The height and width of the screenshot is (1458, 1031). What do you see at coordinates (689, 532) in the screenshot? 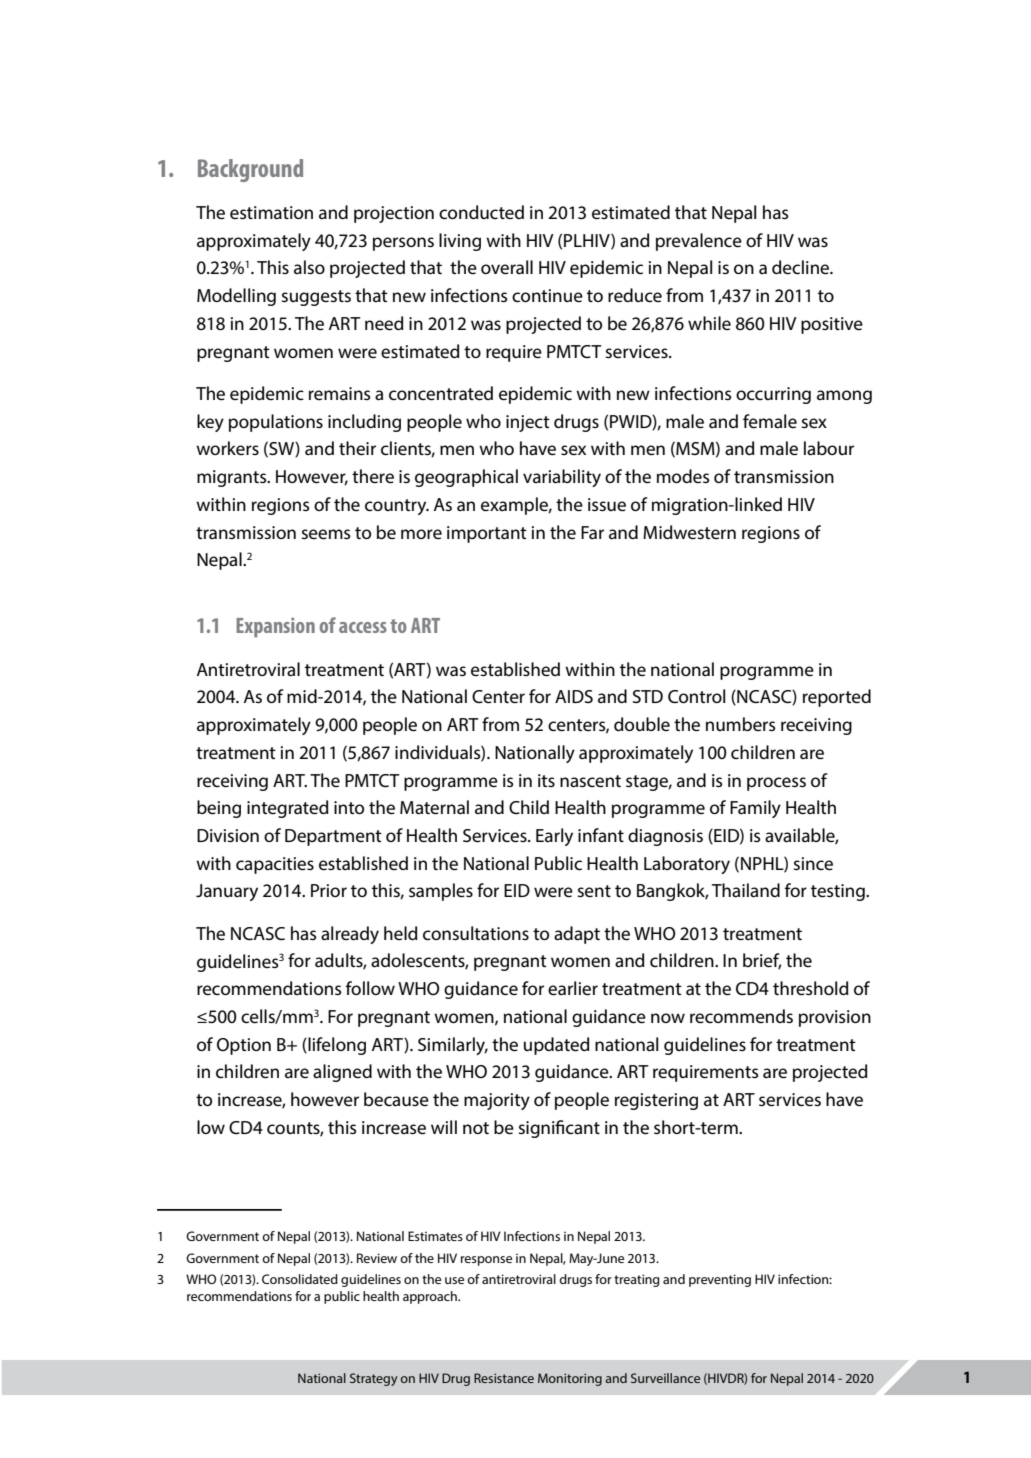
I see `Midwestern` at bounding box center [689, 532].
